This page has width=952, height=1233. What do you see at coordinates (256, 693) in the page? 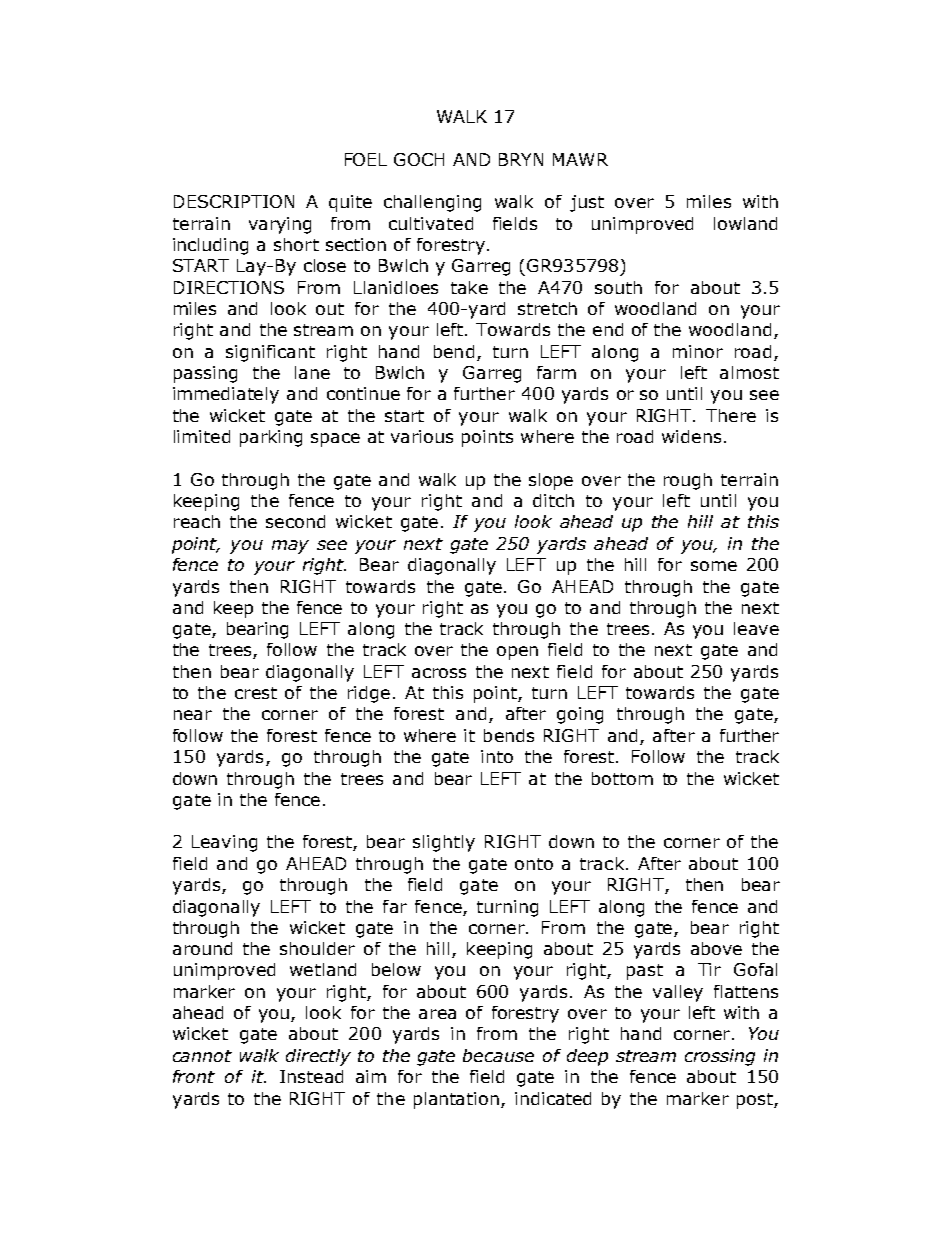
I see `crest` at bounding box center [256, 693].
